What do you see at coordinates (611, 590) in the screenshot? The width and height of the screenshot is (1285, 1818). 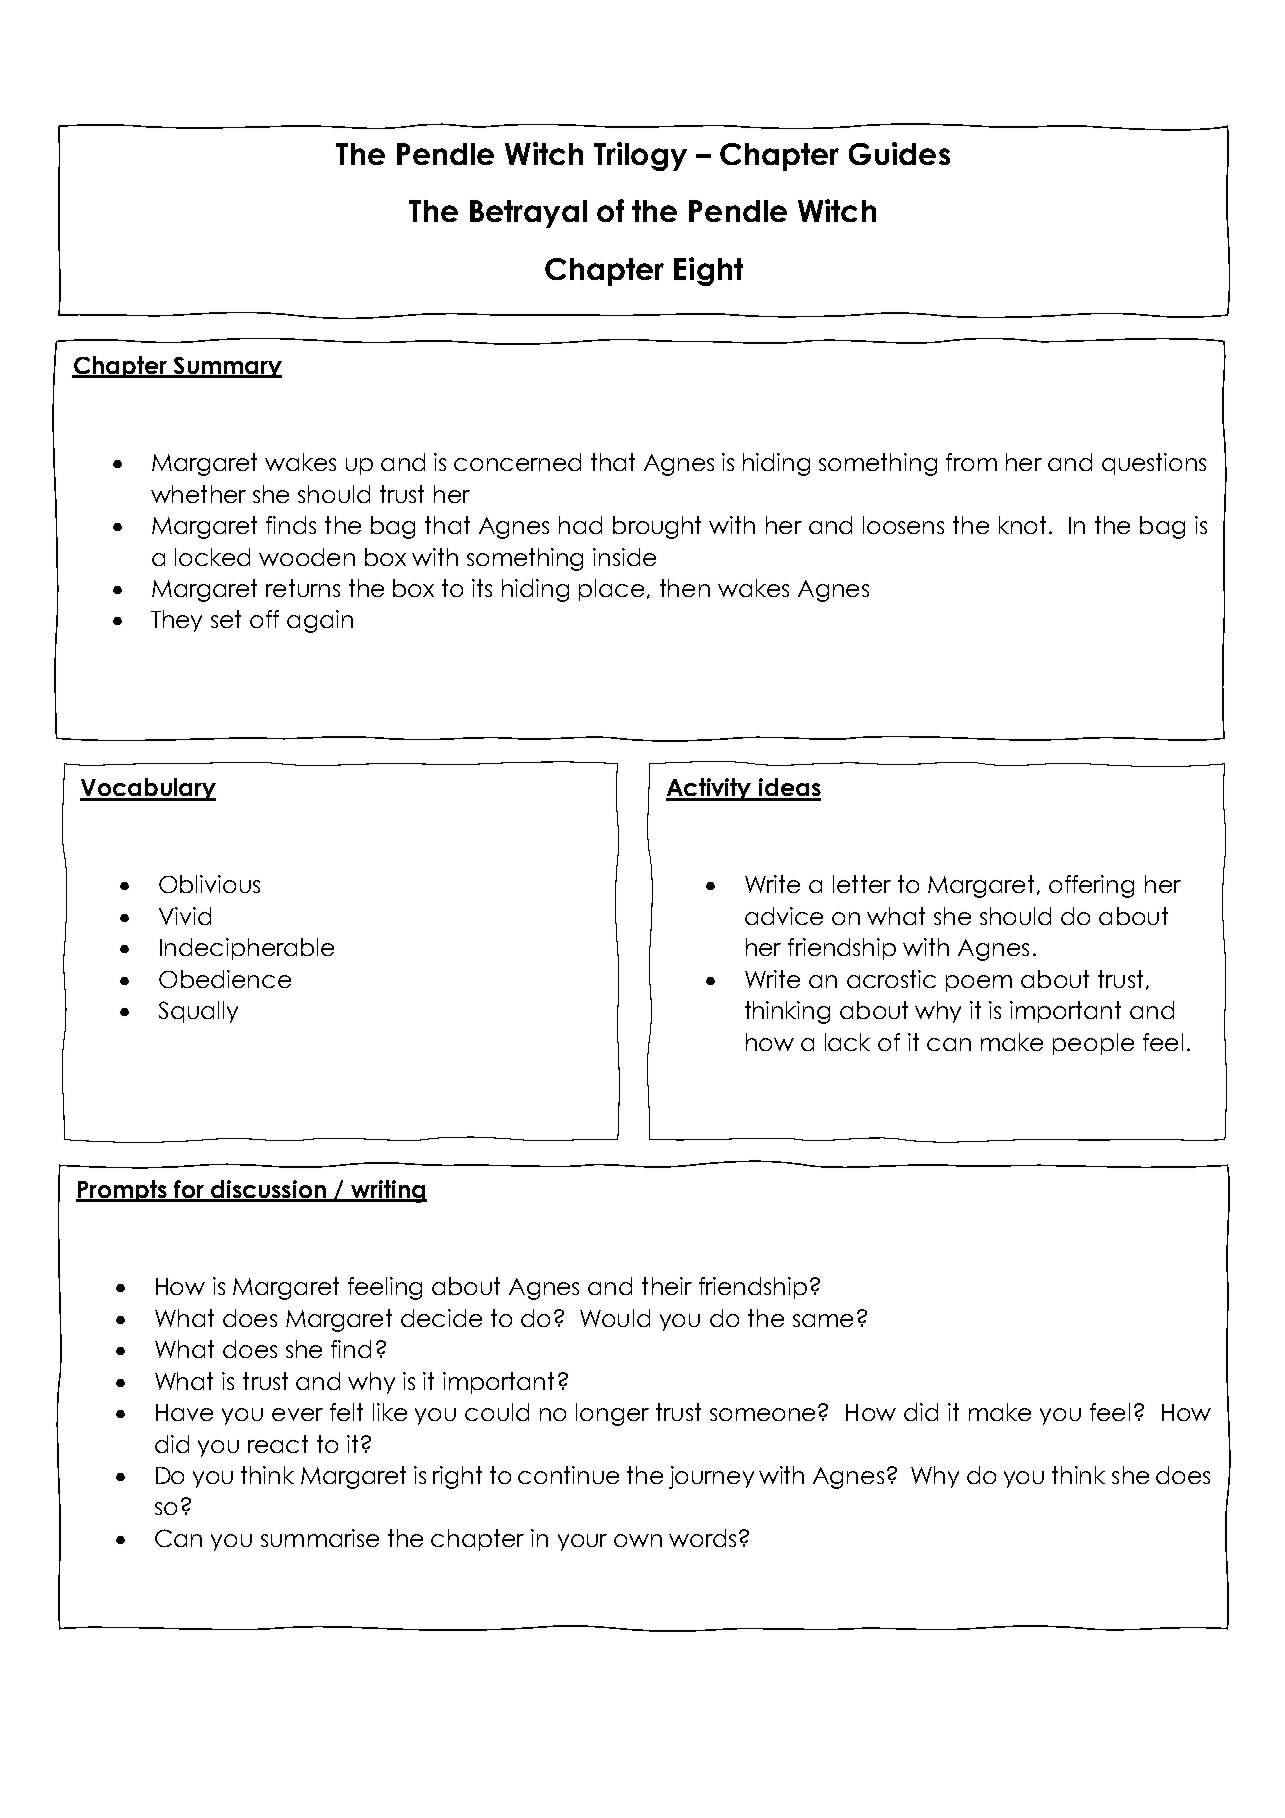 I see `place` at bounding box center [611, 590].
